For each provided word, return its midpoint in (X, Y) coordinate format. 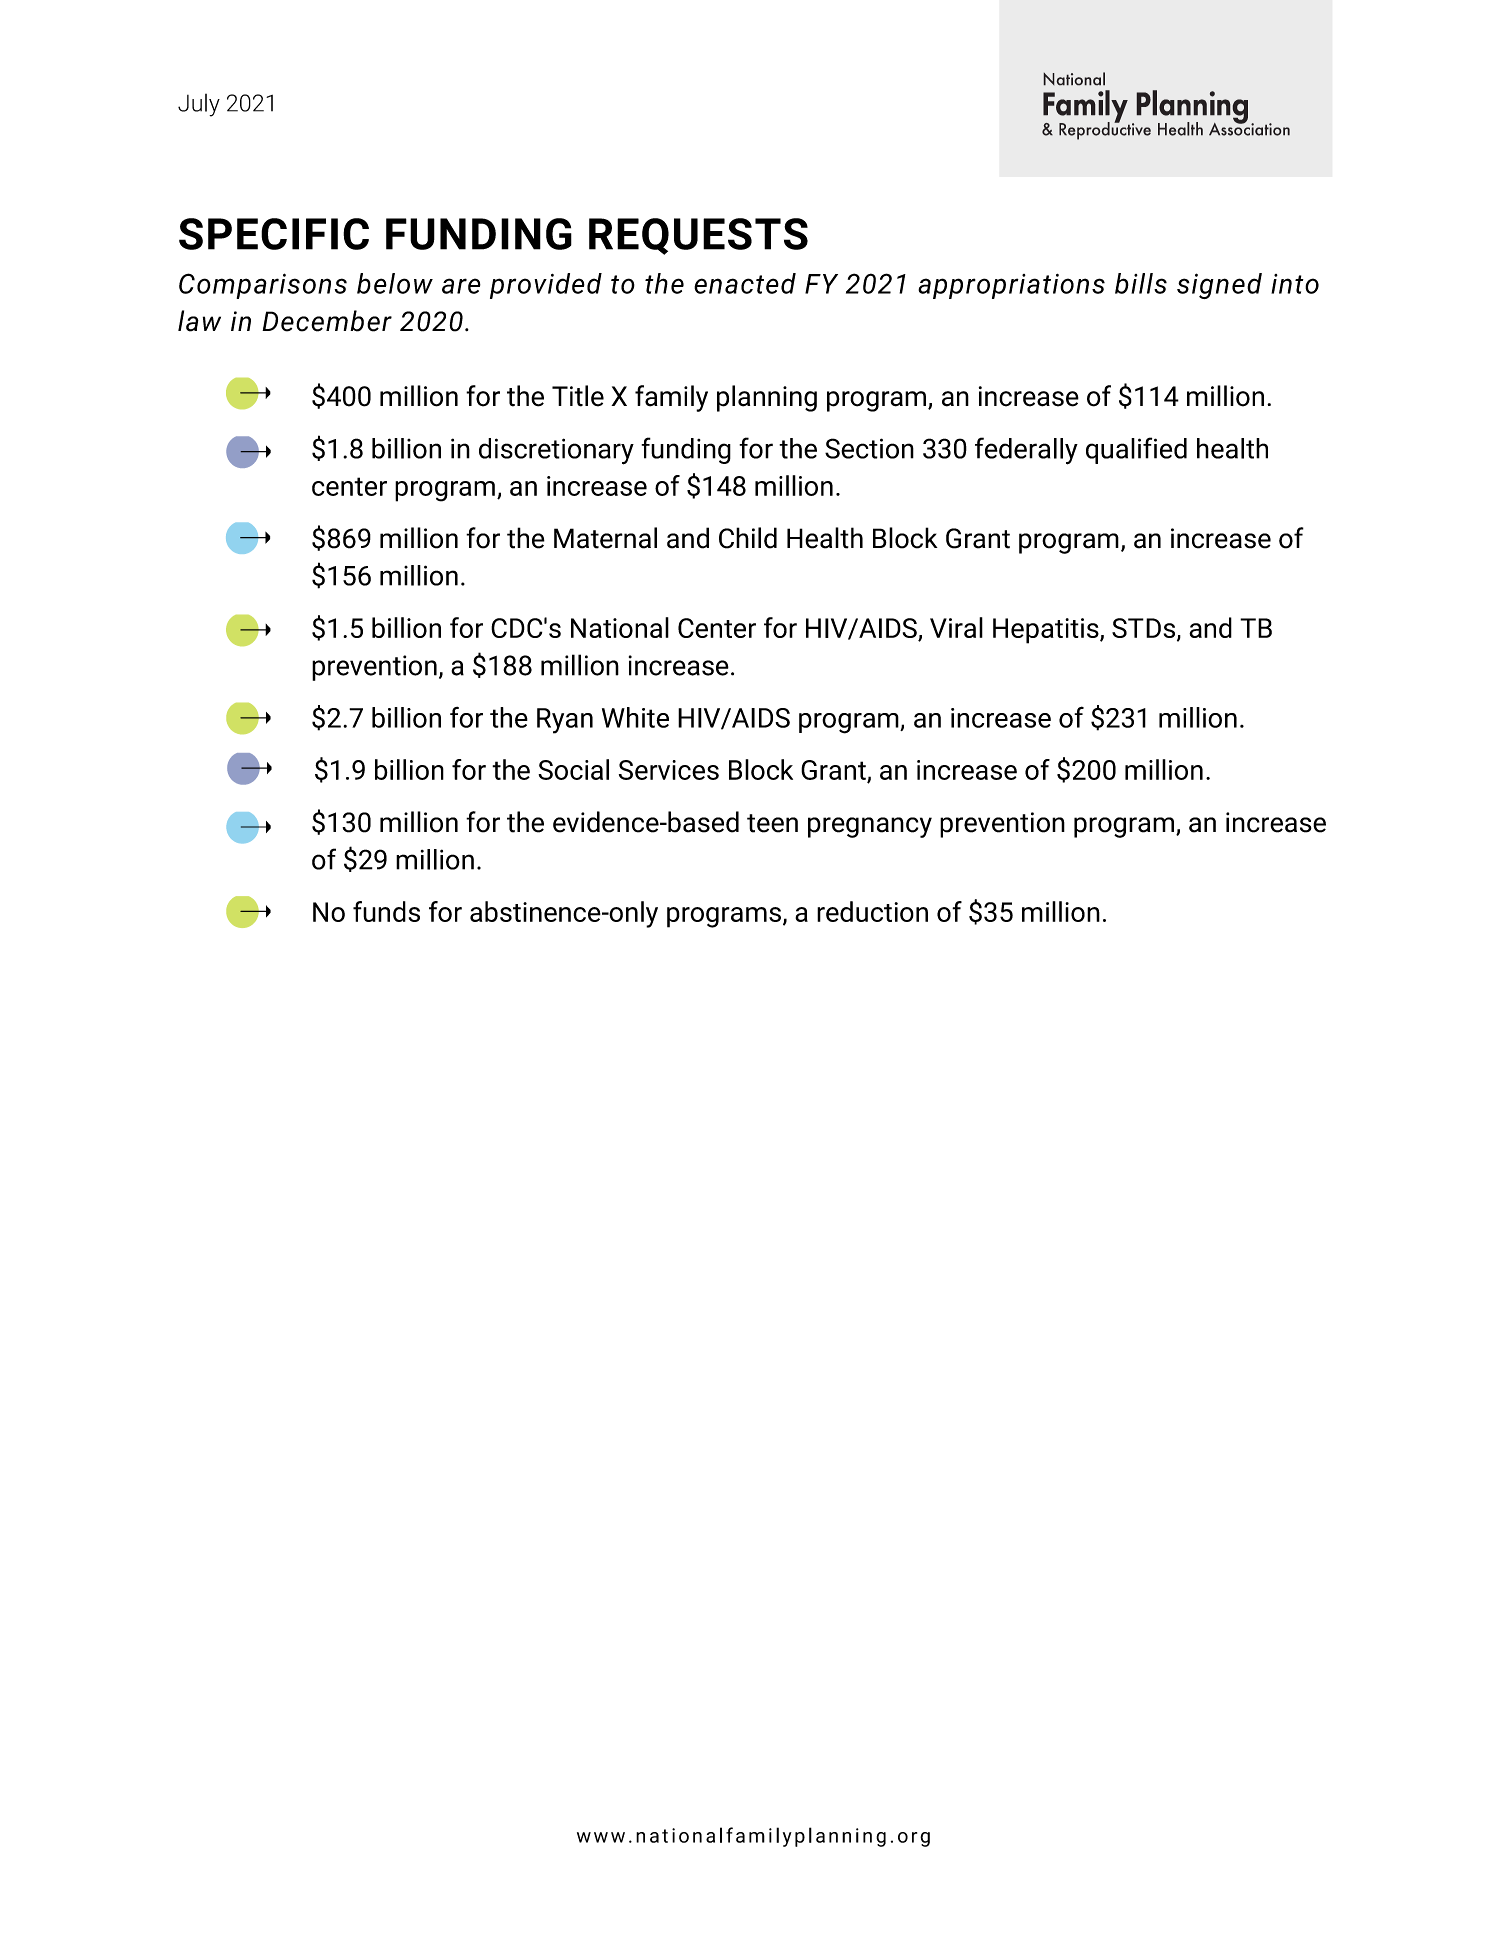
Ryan (565, 721)
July (199, 105)
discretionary (556, 451)
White (635, 717)
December (327, 321)
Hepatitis (1047, 631)
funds (386, 911)
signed (1219, 286)
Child (748, 538)
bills (1141, 283)
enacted (745, 283)
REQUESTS (698, 236)
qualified (1136, 450)
